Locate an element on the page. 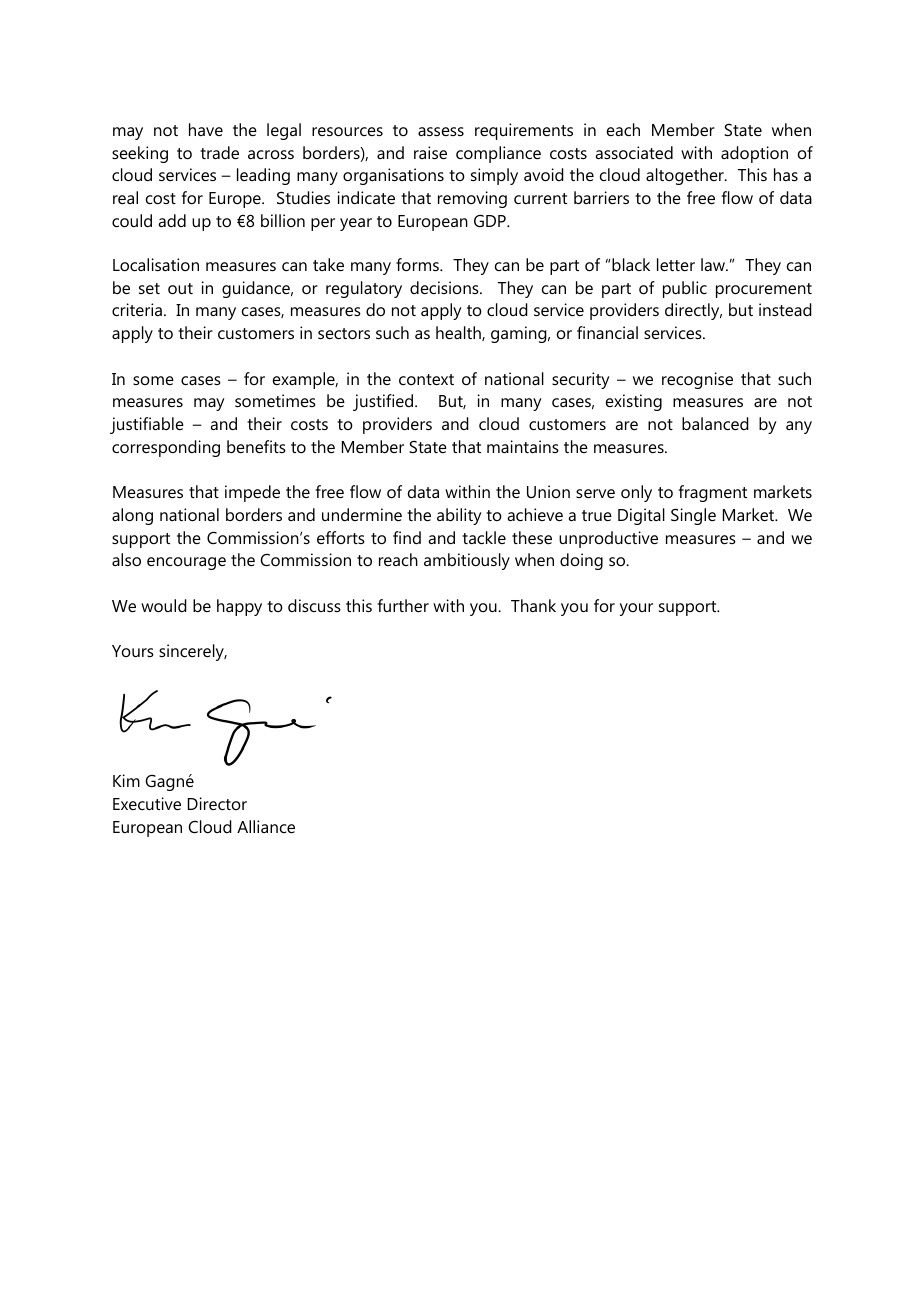 This image has height=1307, width=924. further is located at coordinates (403, 605).
